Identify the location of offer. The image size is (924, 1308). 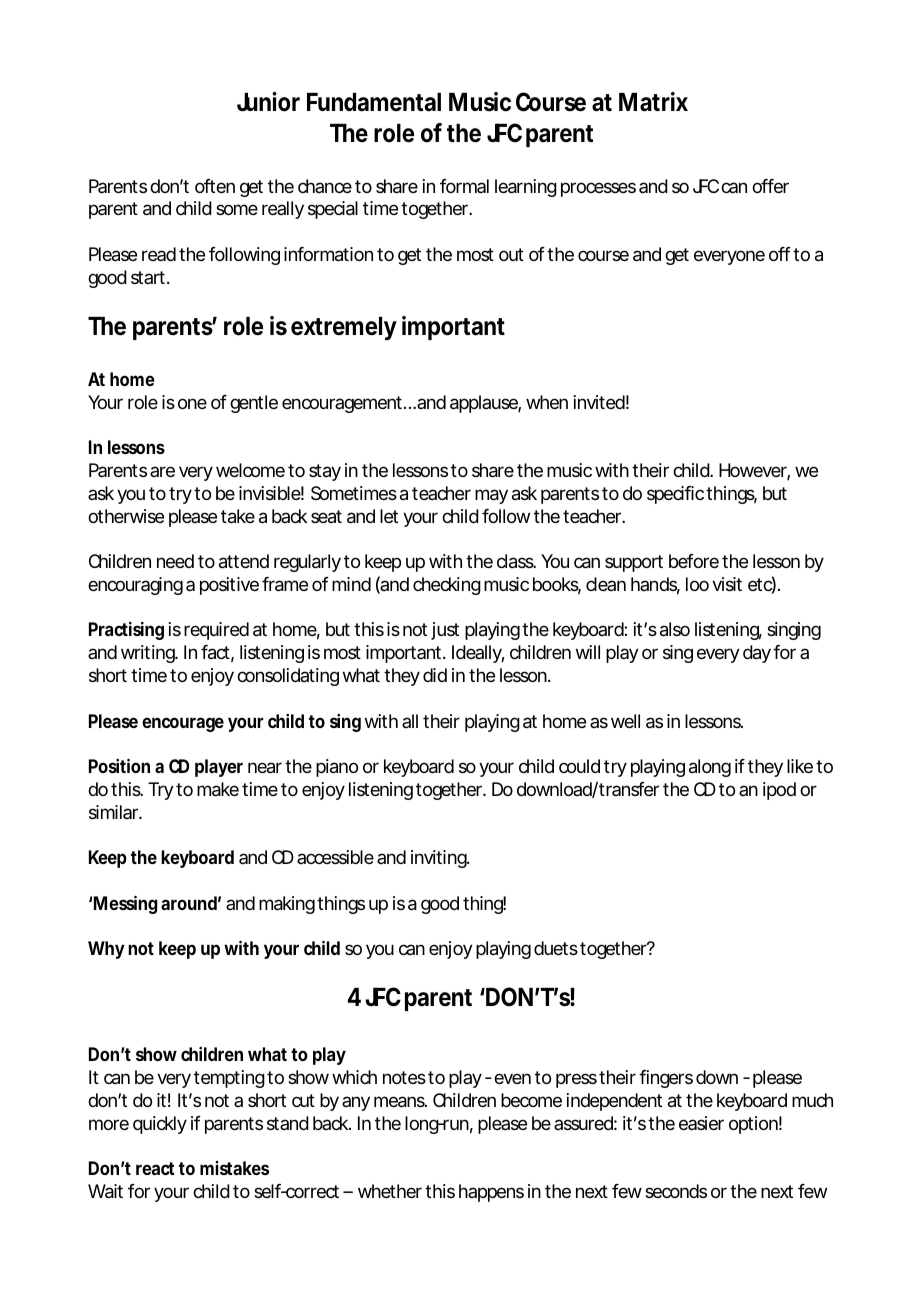
(770, 186).
